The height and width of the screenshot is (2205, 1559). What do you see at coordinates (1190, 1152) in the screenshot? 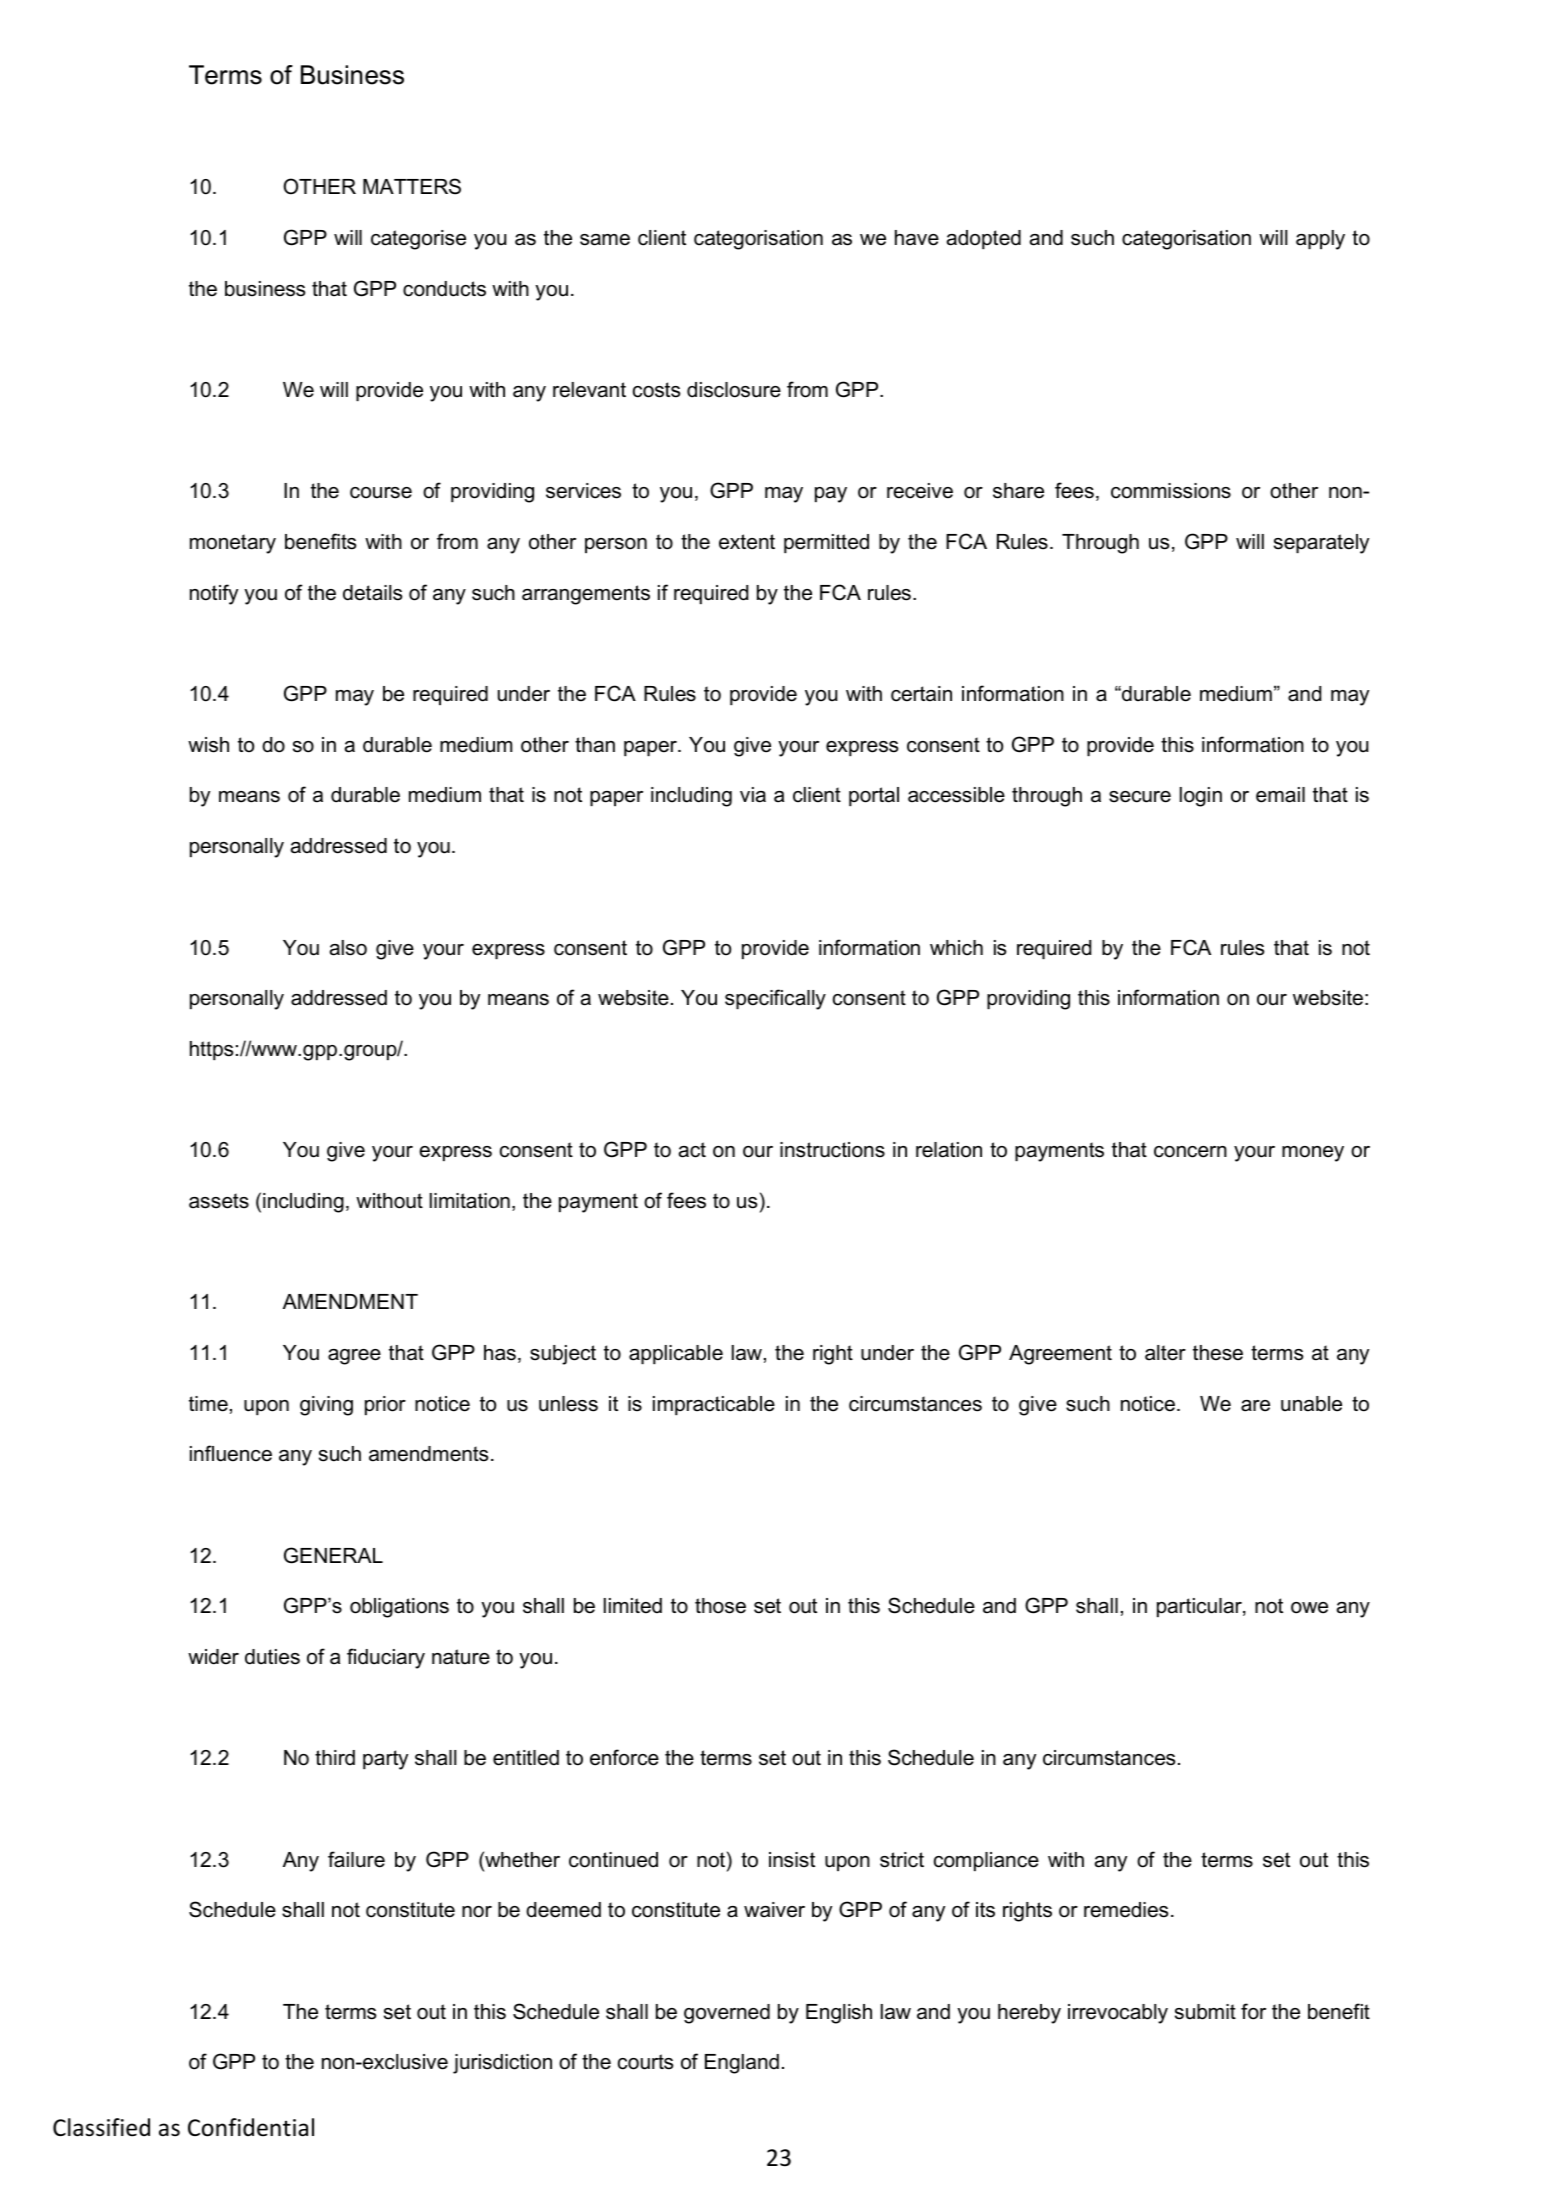
I see `concern` at bounding box center [1190, 1152].
